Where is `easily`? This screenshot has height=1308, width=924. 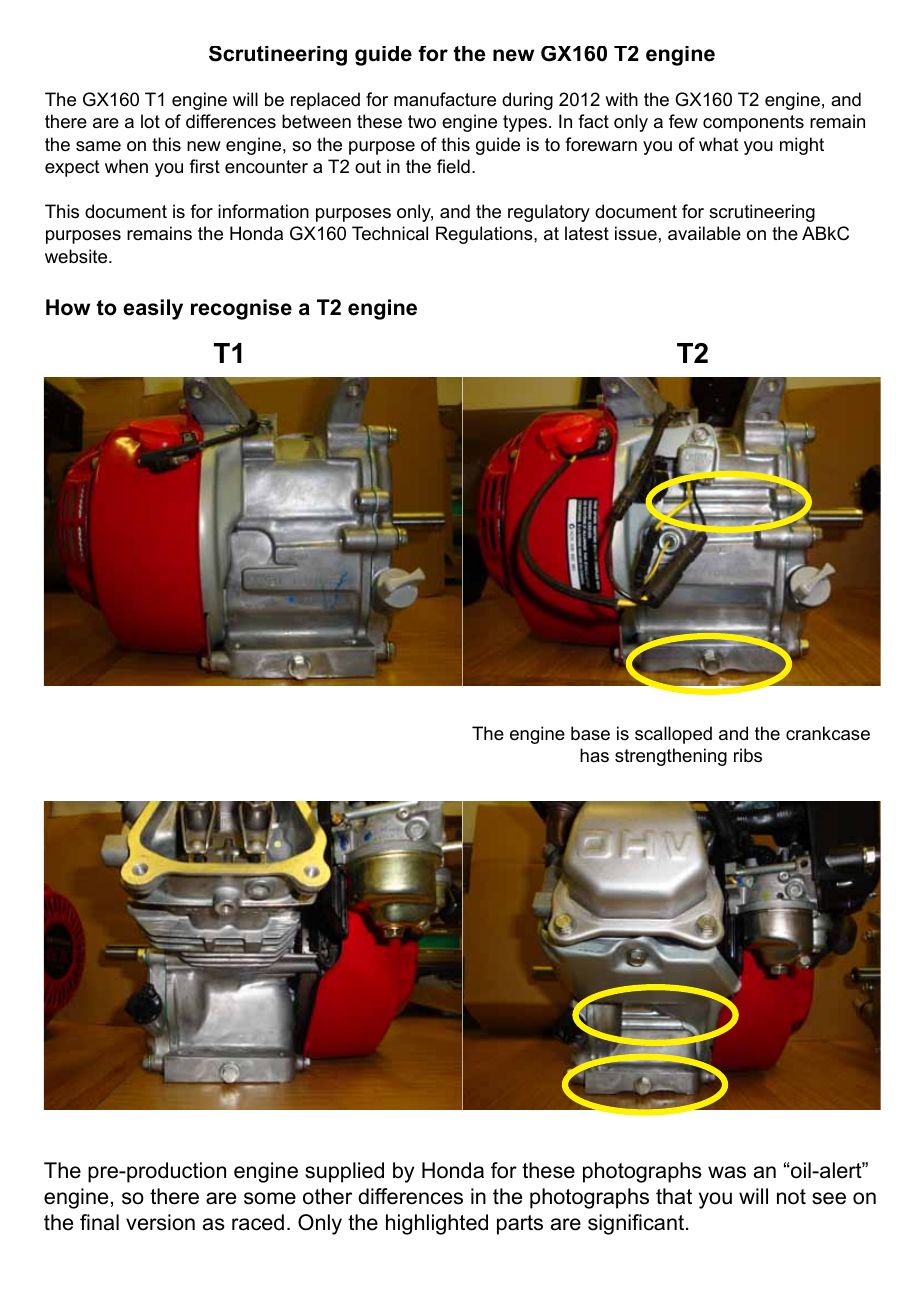 easily is located at coordinates (153, 309).
